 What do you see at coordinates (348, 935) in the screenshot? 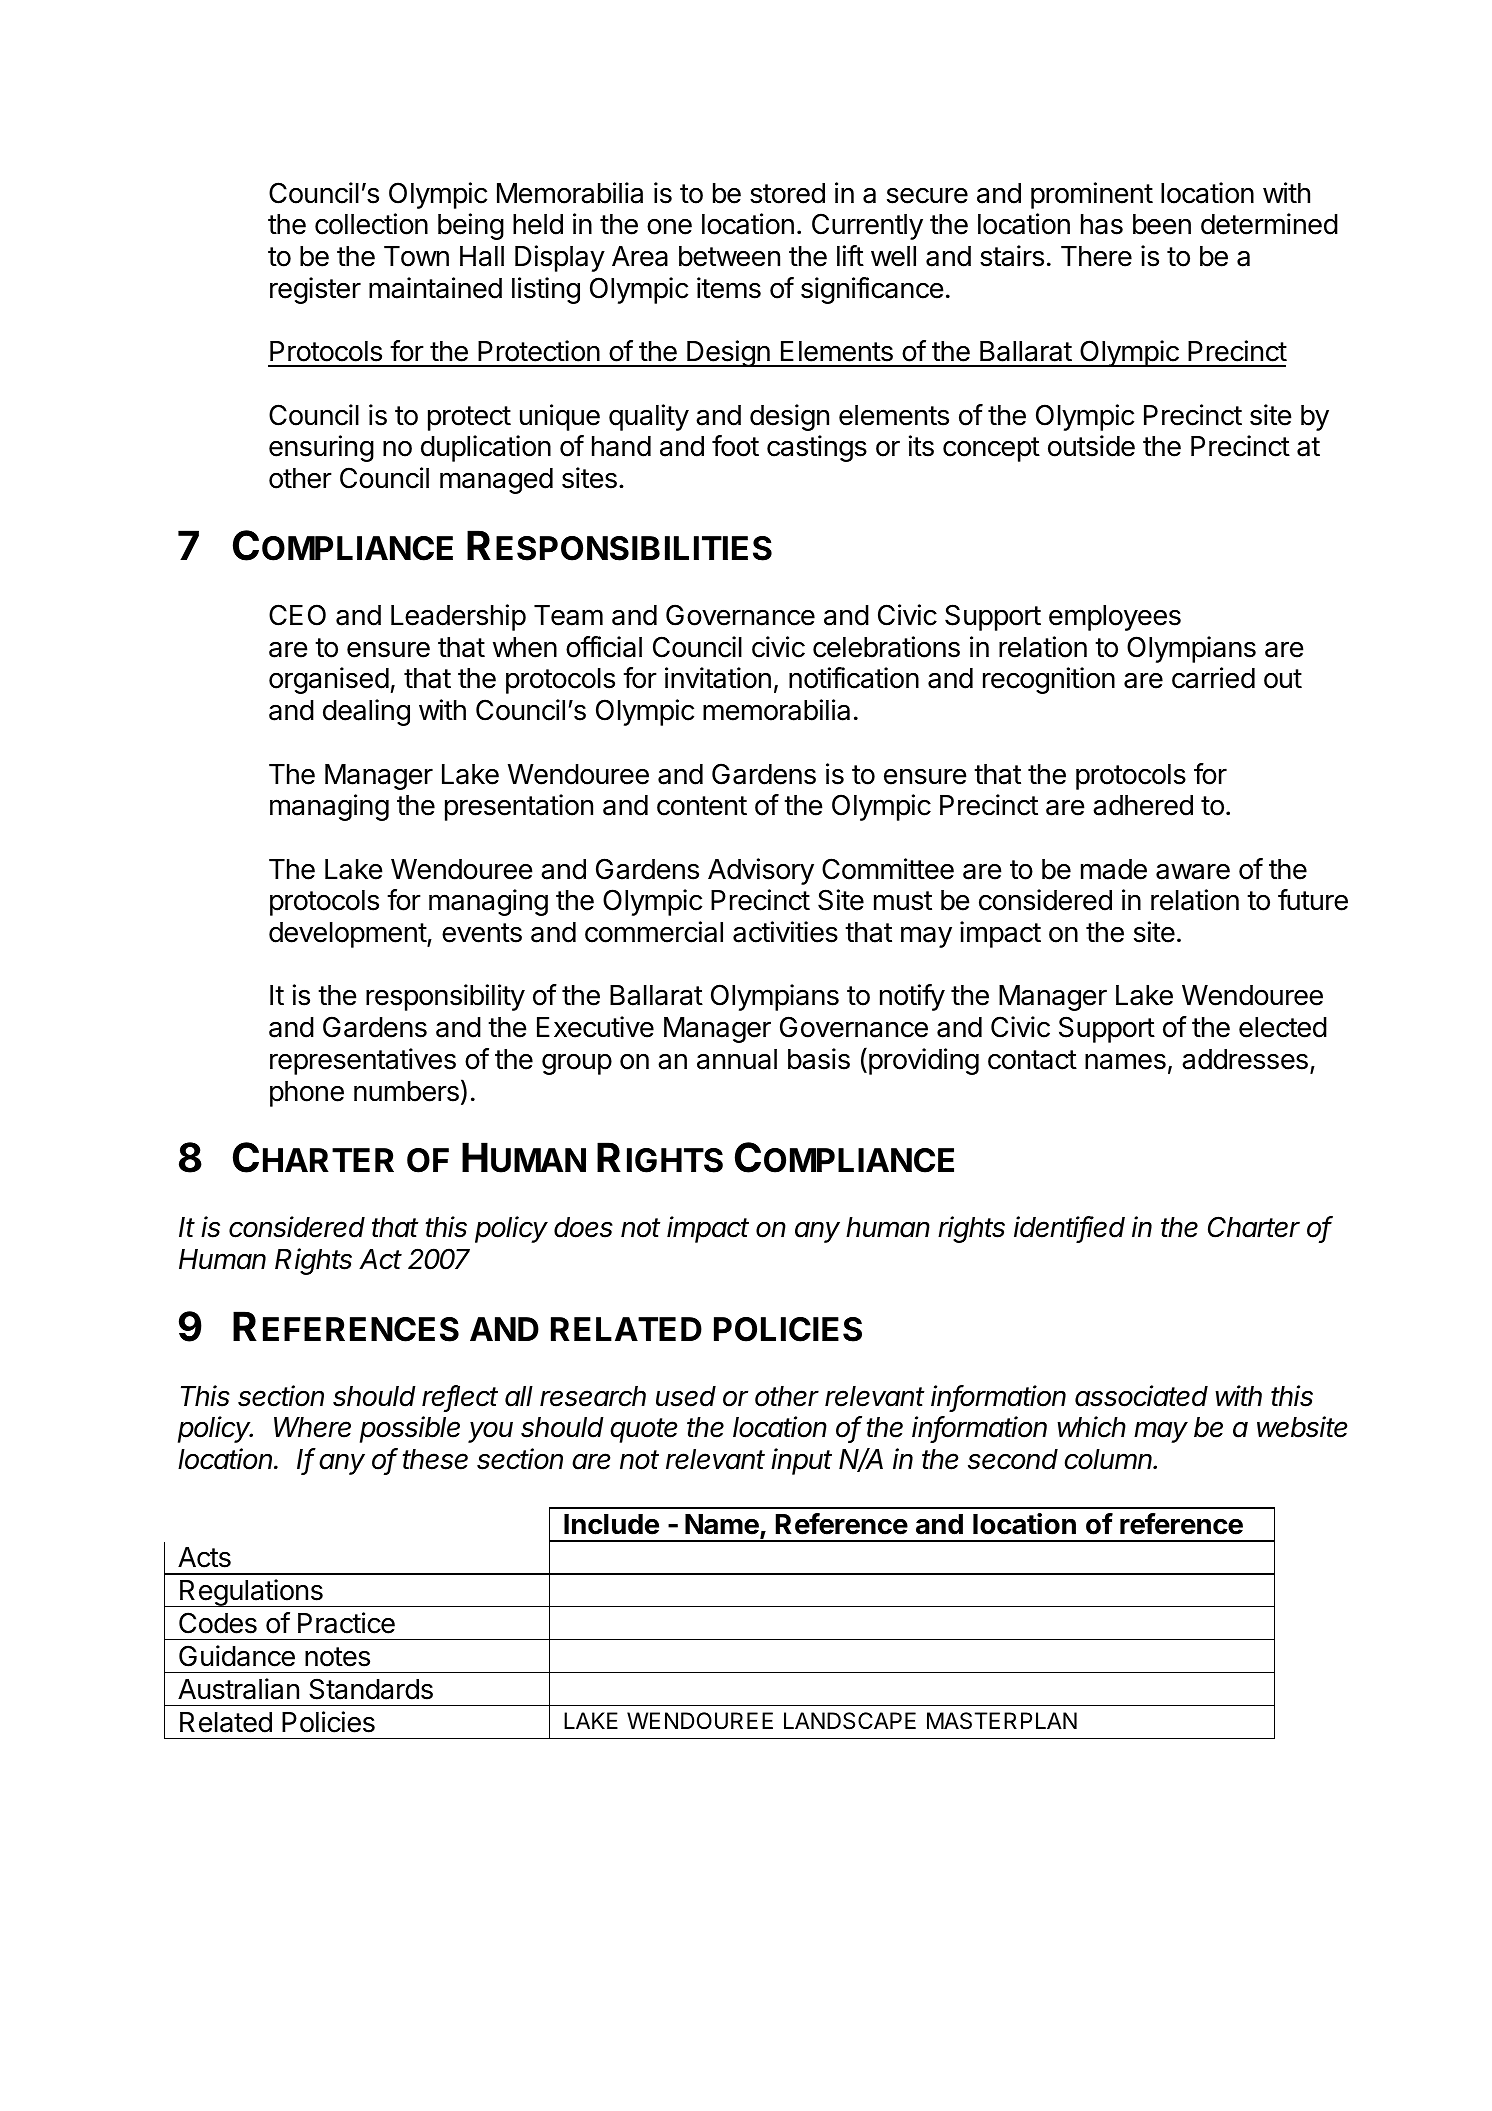
I see `development` at bounding box center [348, 935].
